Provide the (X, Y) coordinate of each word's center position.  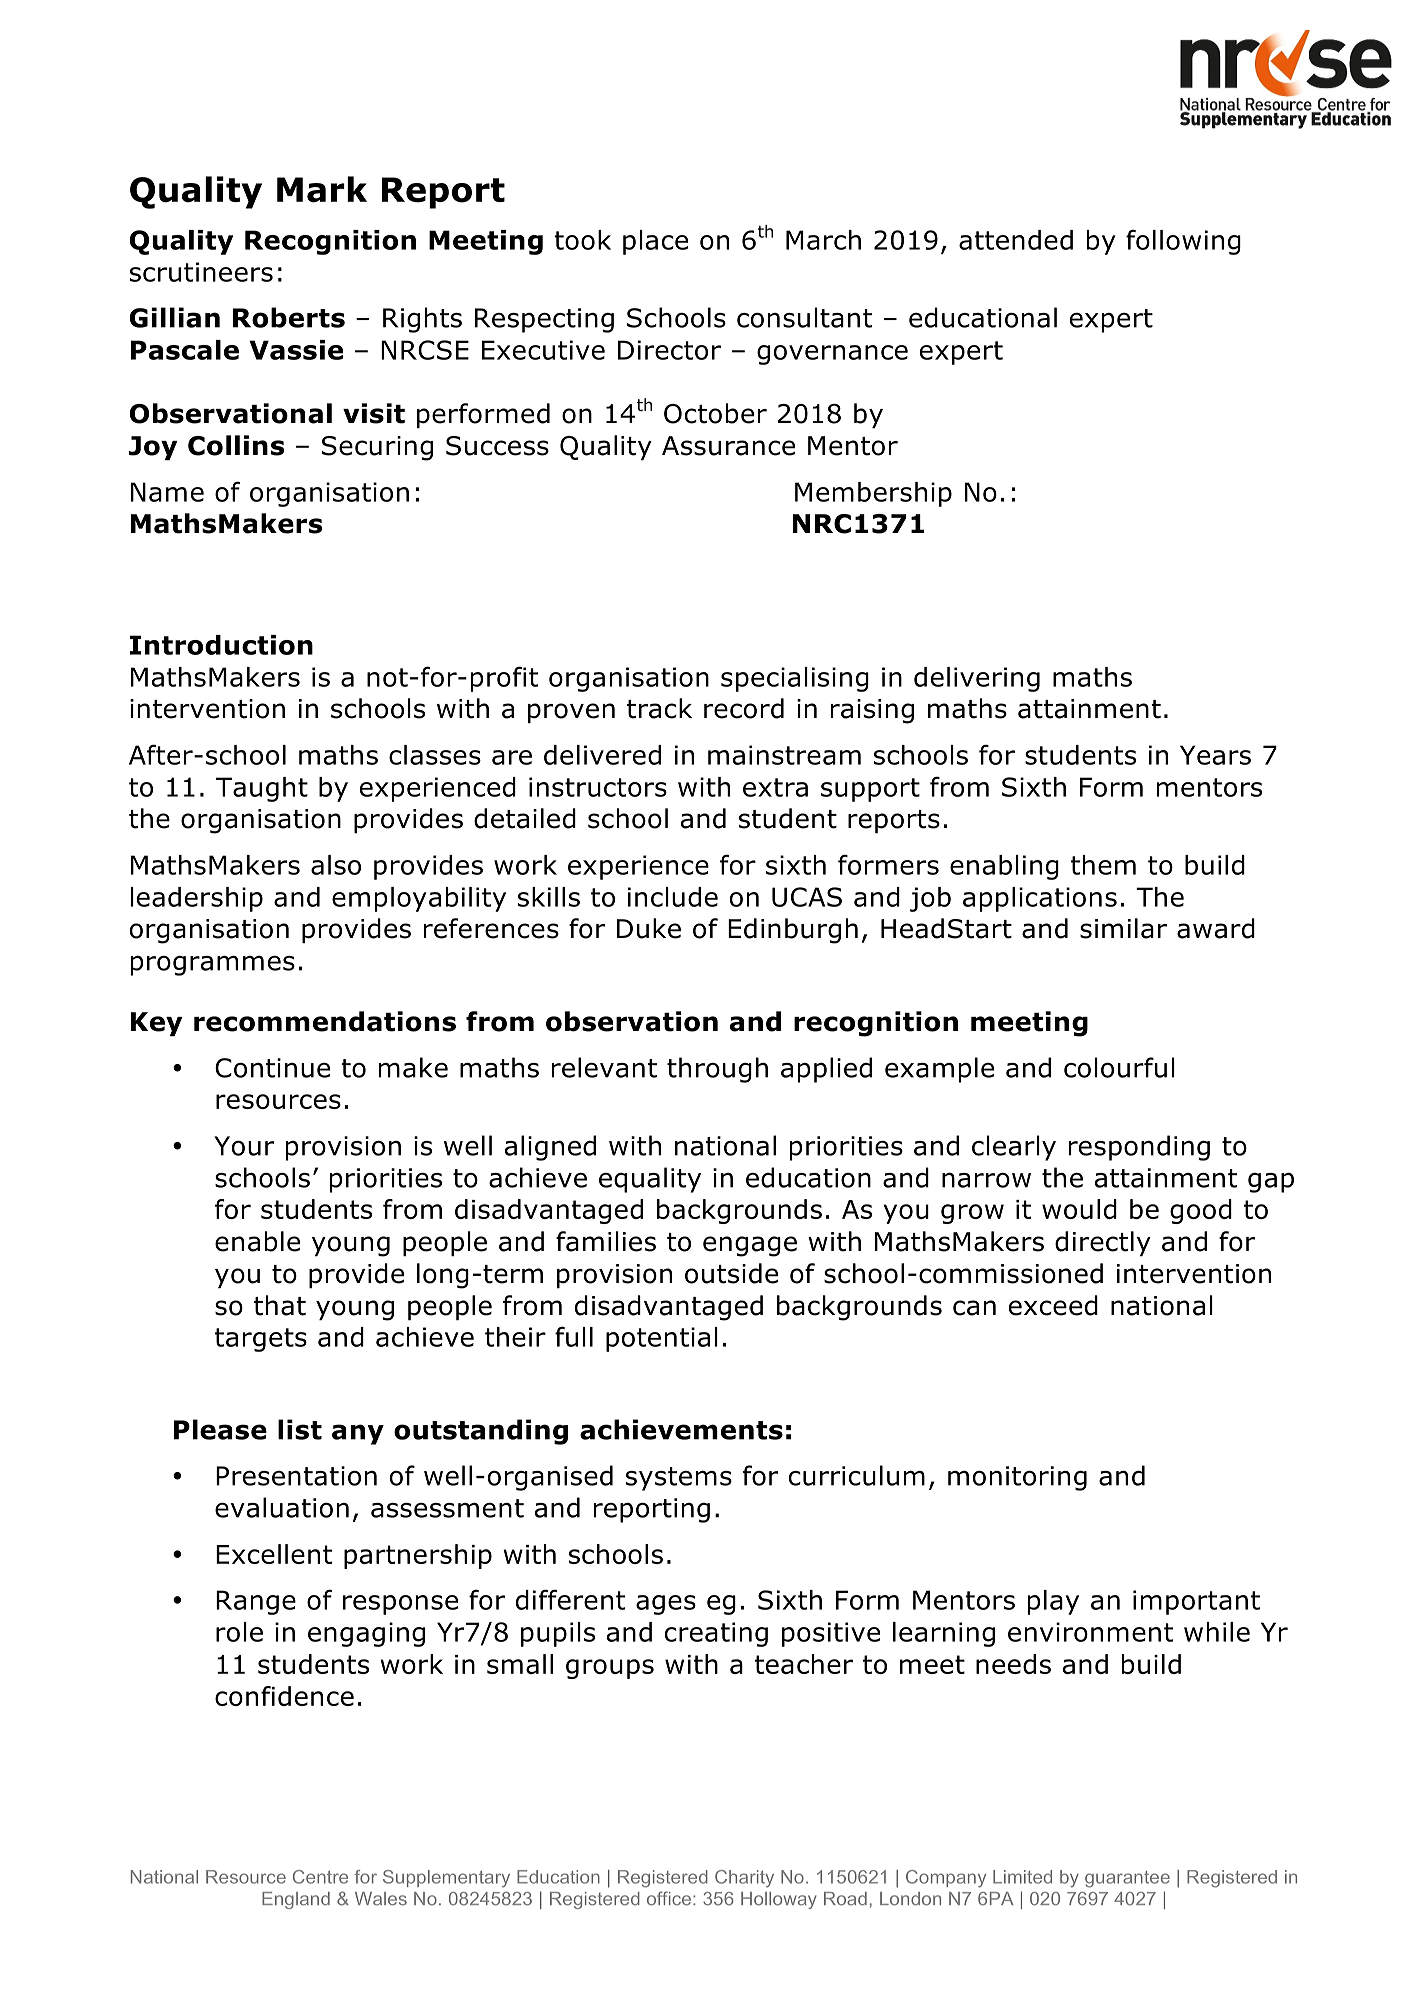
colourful (1119, 1067)
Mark (322, 189)
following (1183, 242)
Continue (272, 1068)
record (744, 708)
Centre (320, 1877)
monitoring (1017, 1478)
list (300, 1429)
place (655, 242)
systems (679, 1479)
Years (1215, 755)
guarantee (1127, 1879)
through (717, 1070)
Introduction (221, 645)
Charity (744, 1879)
